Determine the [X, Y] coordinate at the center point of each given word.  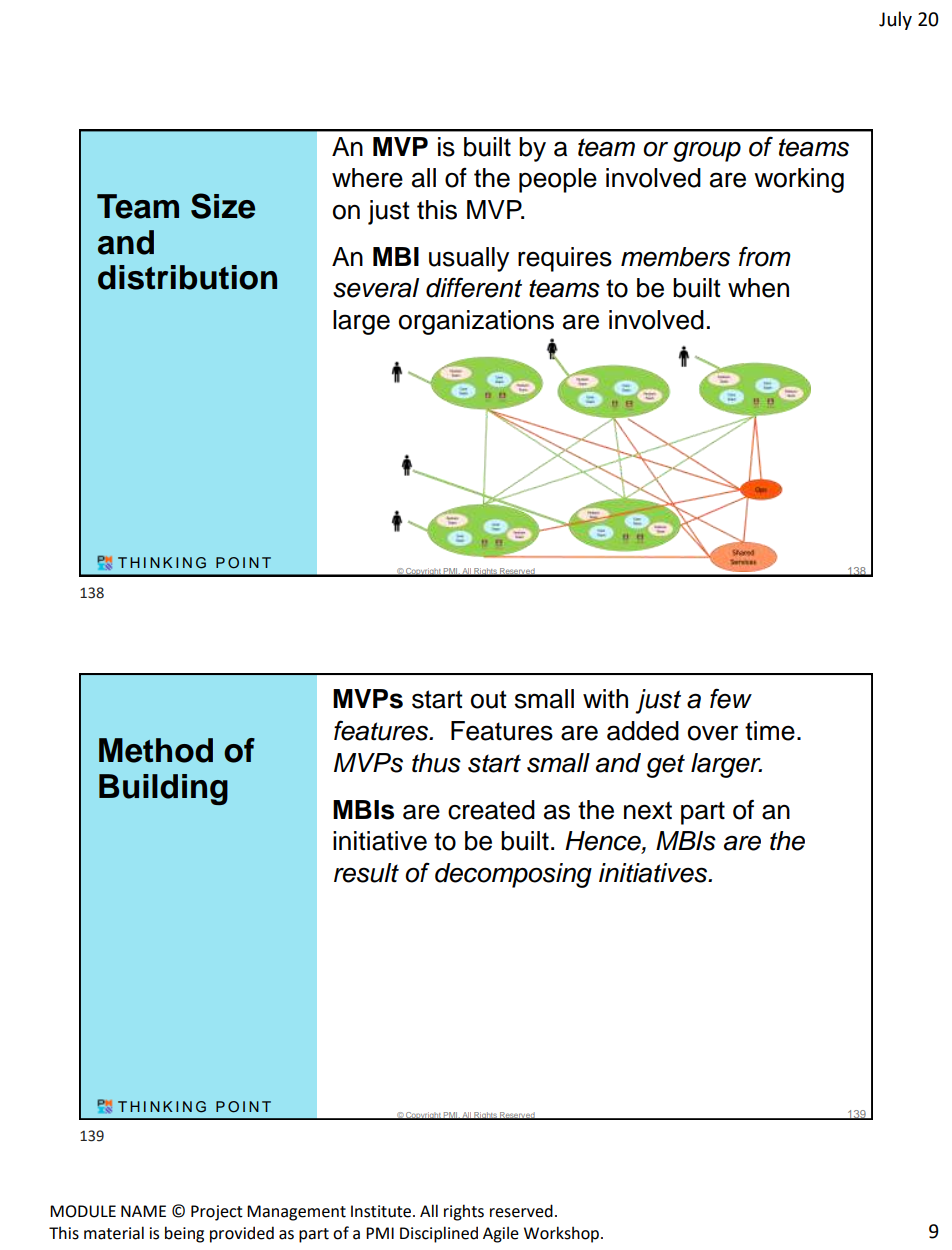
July [895, 20]
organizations [476, 322]
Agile [501, 1234]
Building [163, 789]
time [770, 731]
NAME [143, 1211]
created [491, 810]
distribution [187, 277]
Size [223, 206]
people [558, 180]
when [758, 288]
